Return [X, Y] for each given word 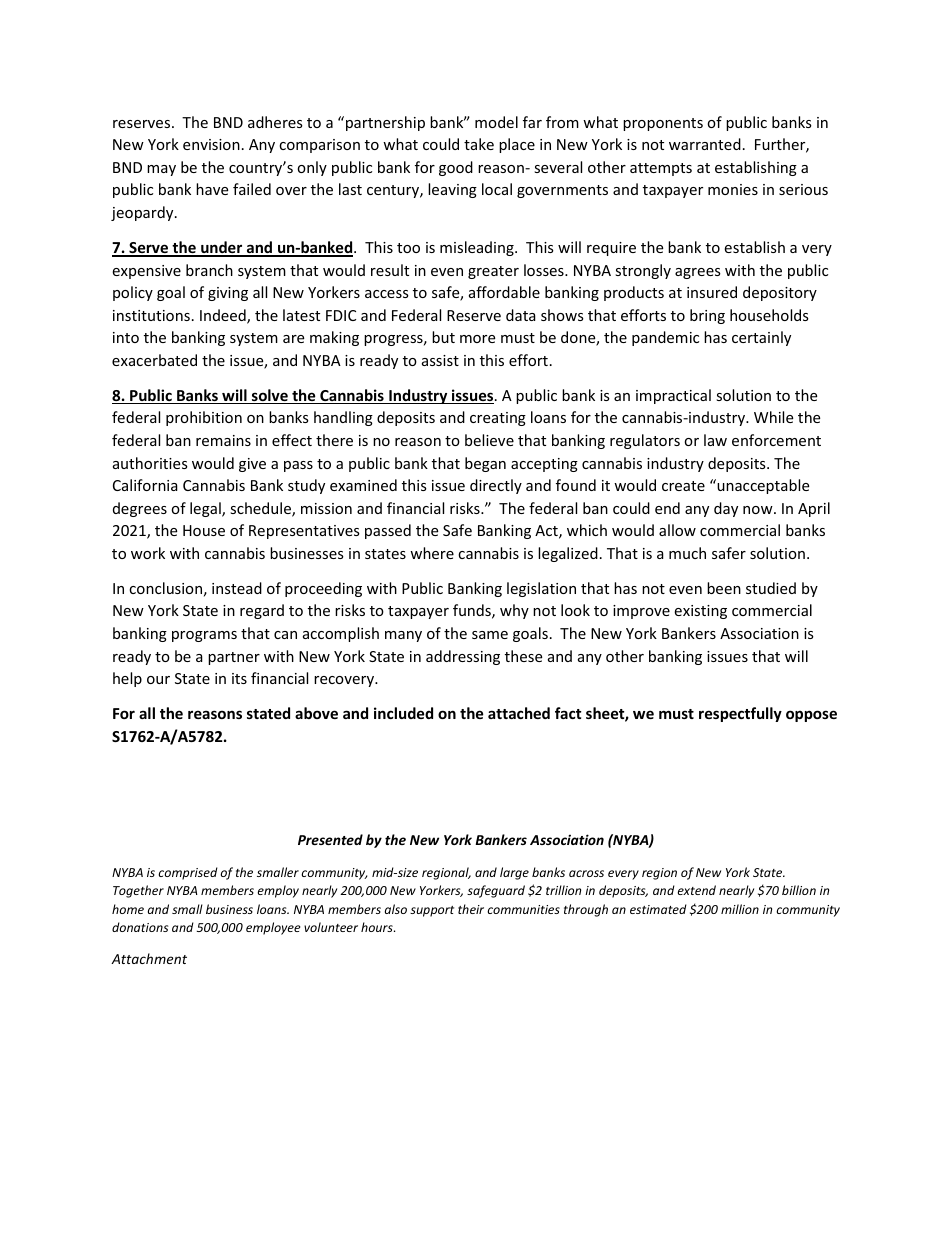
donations [140, 927]
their [471, 909]
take [479, 144]
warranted [705, 144]
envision [211, 144]
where [432, 553]
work [148, 553]
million [740, 909]
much [687, 553]
